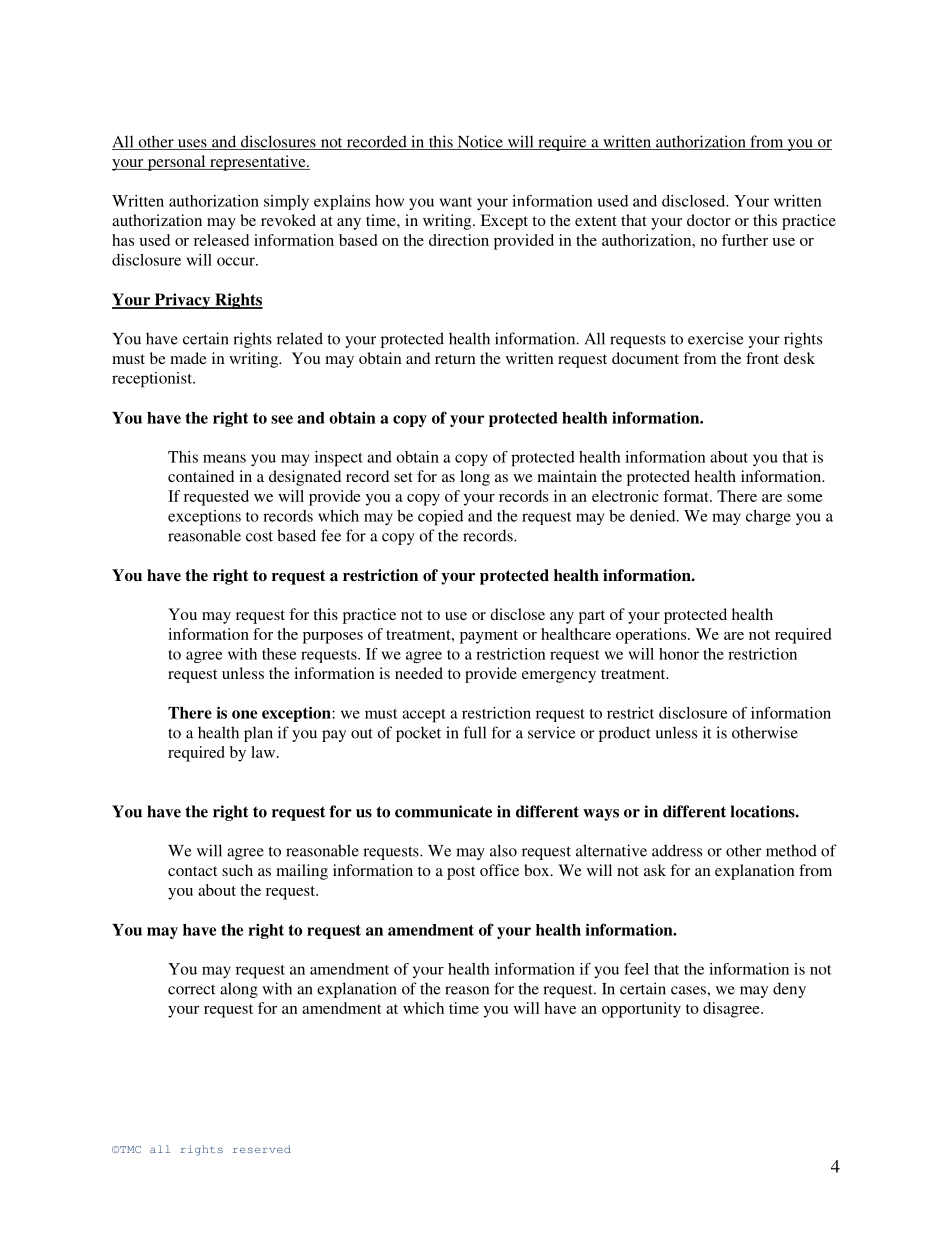 The height and width of the screenshot is (1233, 952). What do you see at coordinates (176, 163) in the screenshot?
I see `personal` at bounding box center [176, 163].
